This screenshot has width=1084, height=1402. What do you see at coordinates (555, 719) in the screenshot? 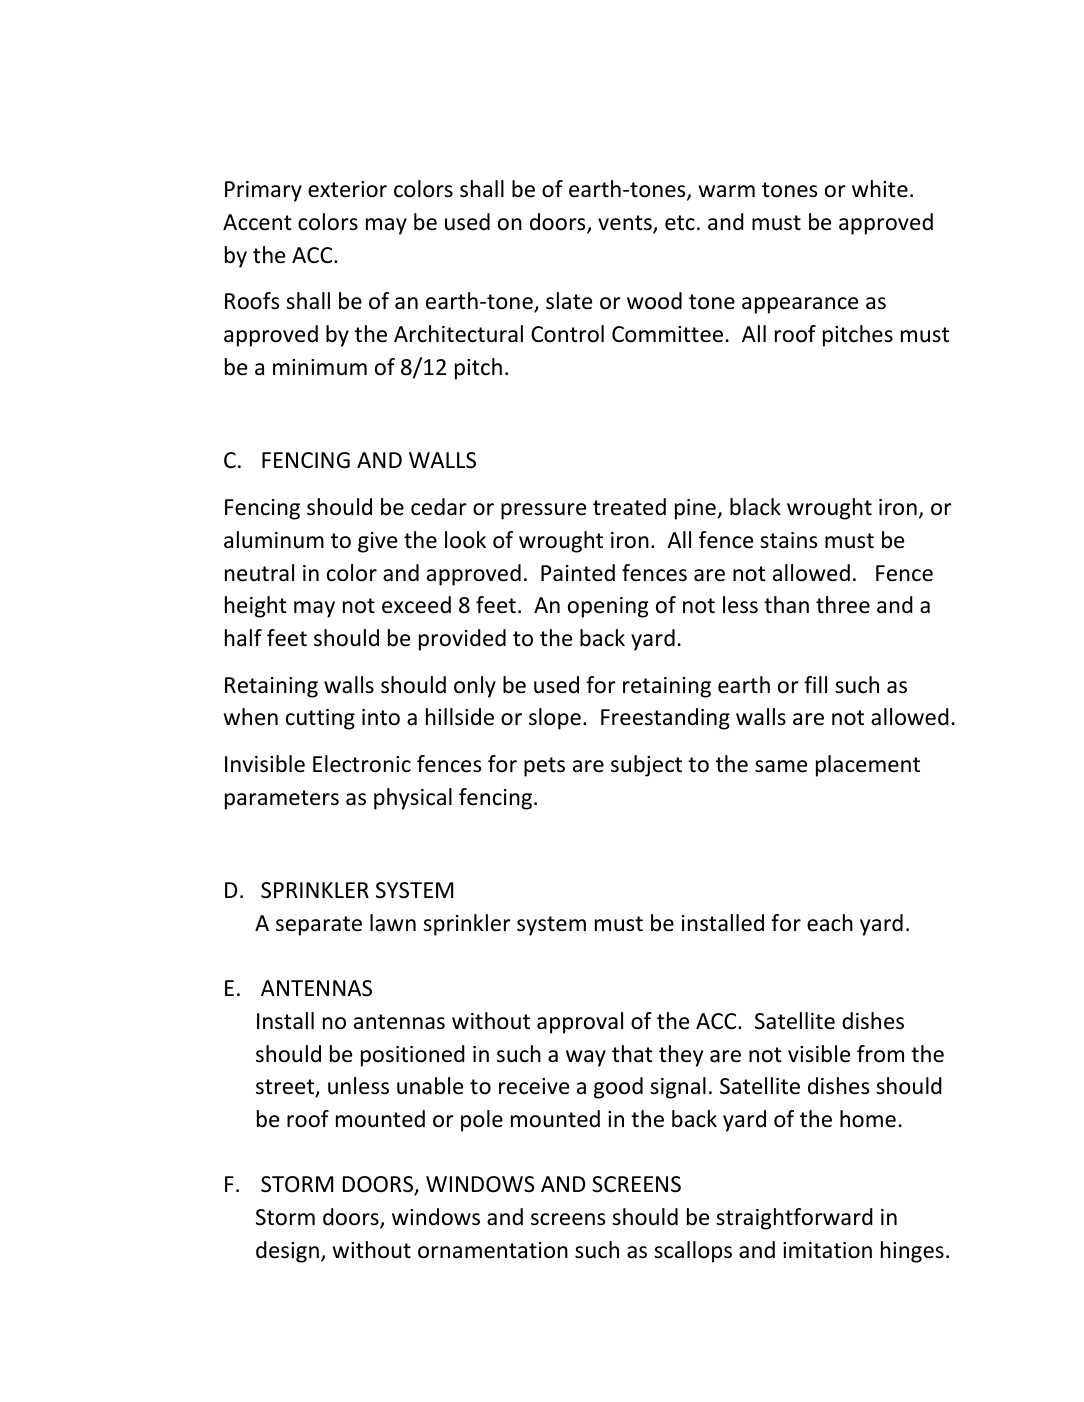
I see `slope` at bounding box center [555, 719].
